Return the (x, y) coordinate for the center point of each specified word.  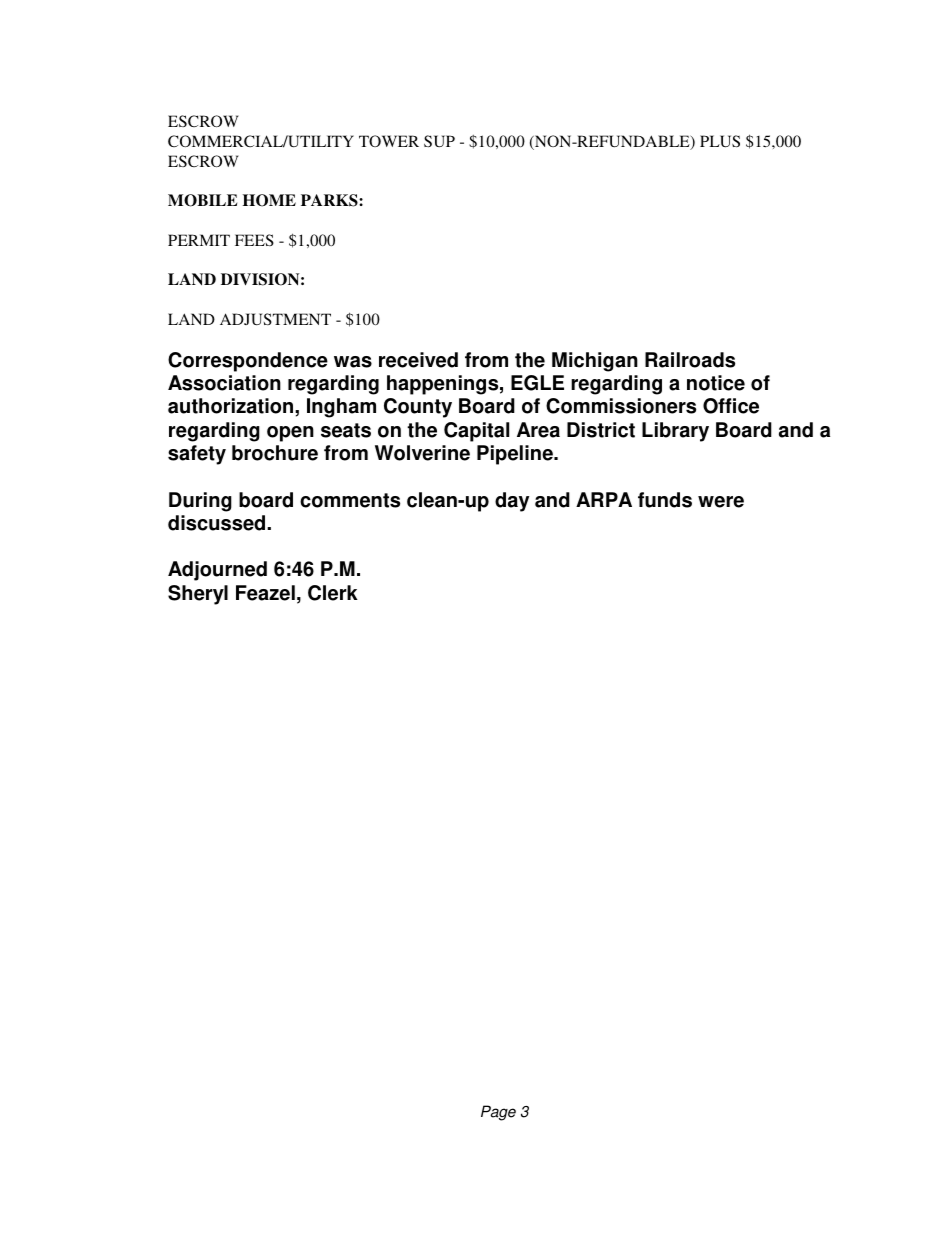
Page (498, 1113)
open (290, 434)
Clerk (333, 593)
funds (665, 500)
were (721, 502)
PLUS (720, 141)
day (512, 502)
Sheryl (198, 595)
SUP (439, 141)
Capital (476, 432)
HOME (269, 200)
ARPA (604, 499)
